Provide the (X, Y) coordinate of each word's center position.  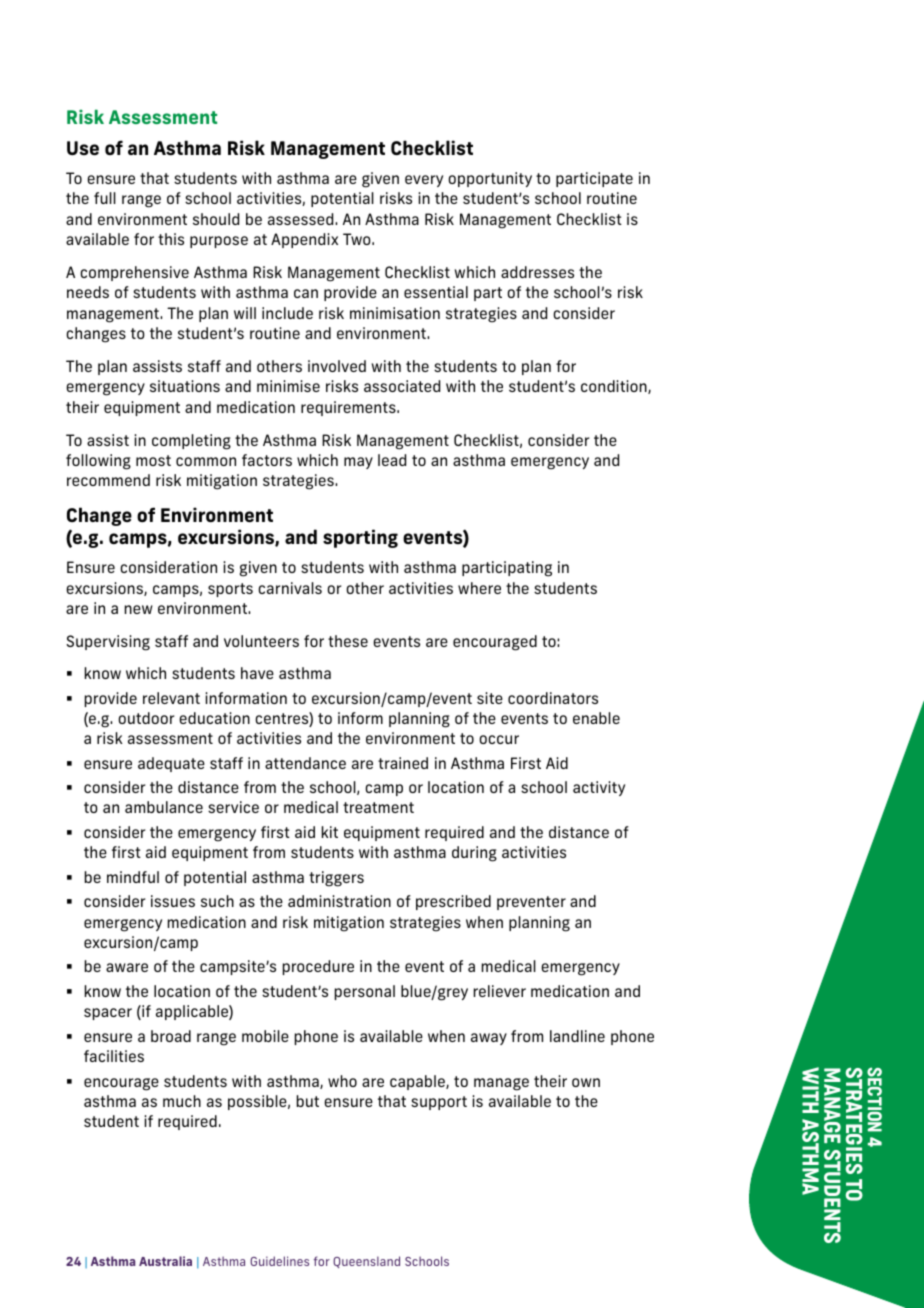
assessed (302, 219)
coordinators (553, 698)
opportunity (490, 179)
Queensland (366, 1262)
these (348, 641)
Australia (165, 1261)
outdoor (146, 718)
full (105, 198)
